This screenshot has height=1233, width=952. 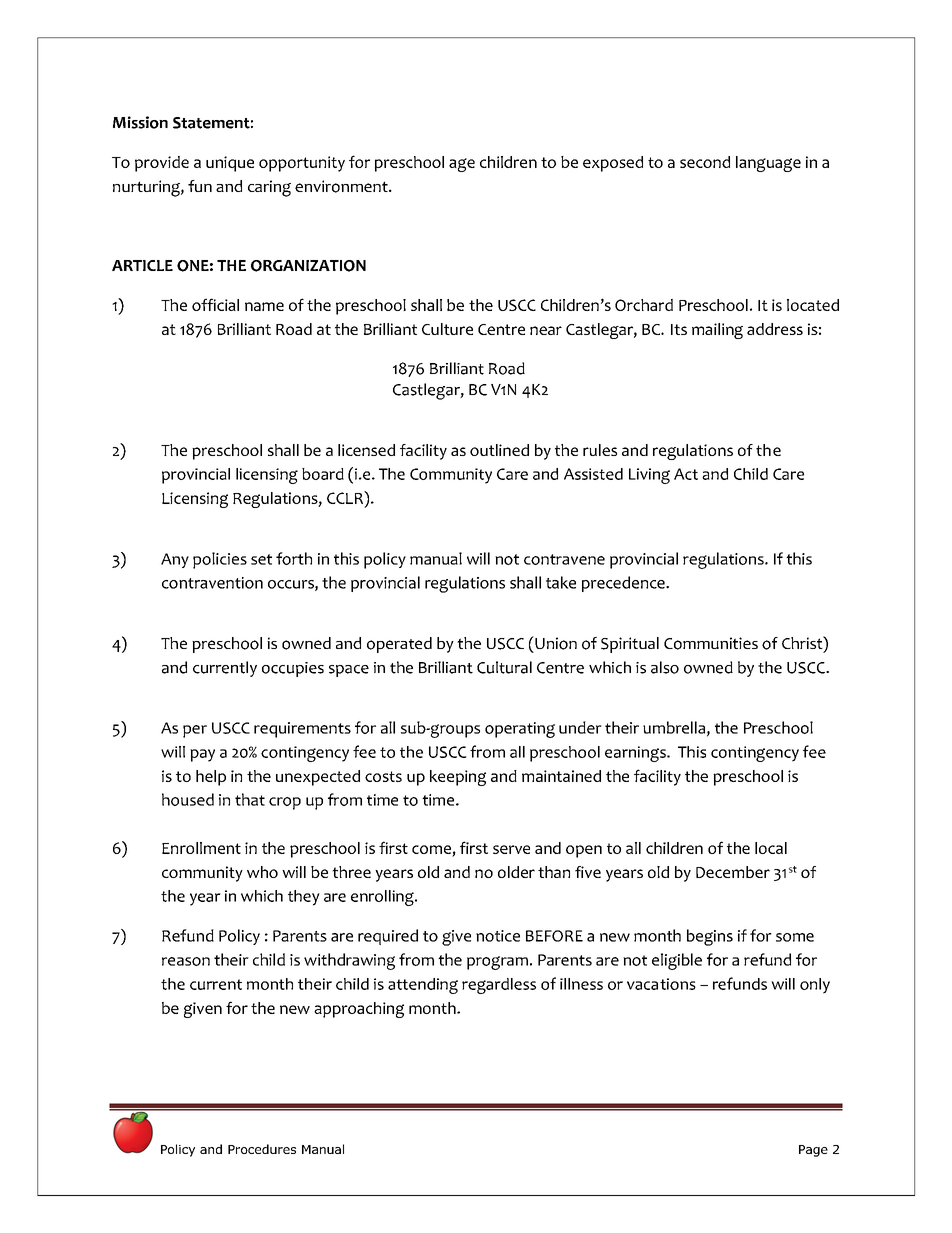 What do you see at coordinates (613, 164) in the screenshot?
I see `exposed` at bounding box center [613, 164].
